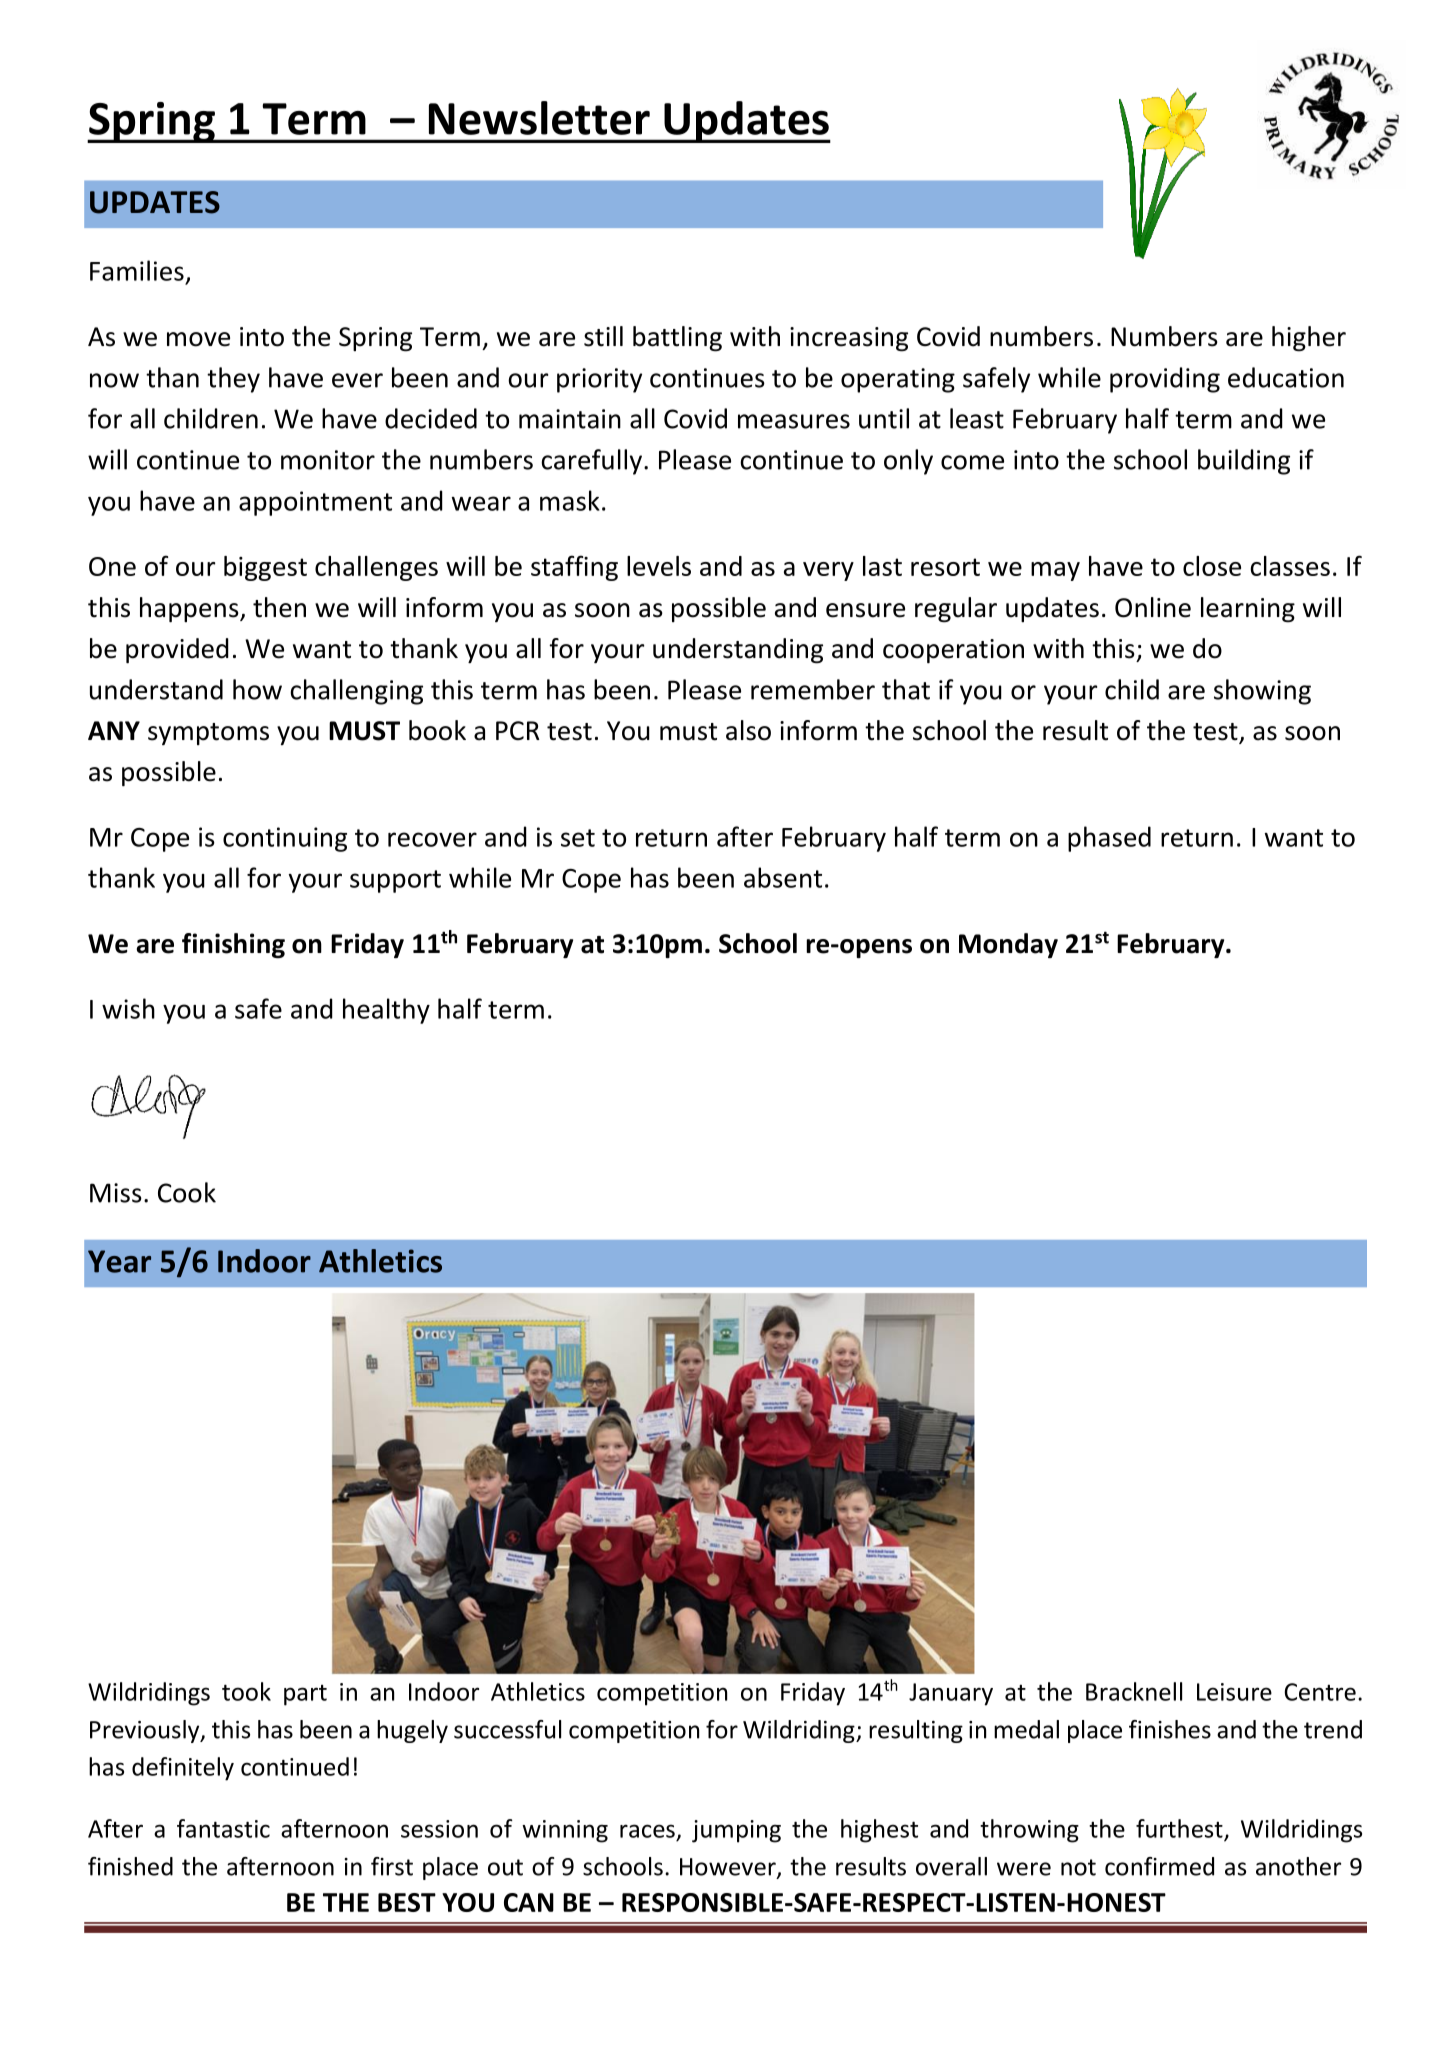 The height and width of the screenshot is (2052, 1451). I want to click on fantastic, so click(223, 1828).
